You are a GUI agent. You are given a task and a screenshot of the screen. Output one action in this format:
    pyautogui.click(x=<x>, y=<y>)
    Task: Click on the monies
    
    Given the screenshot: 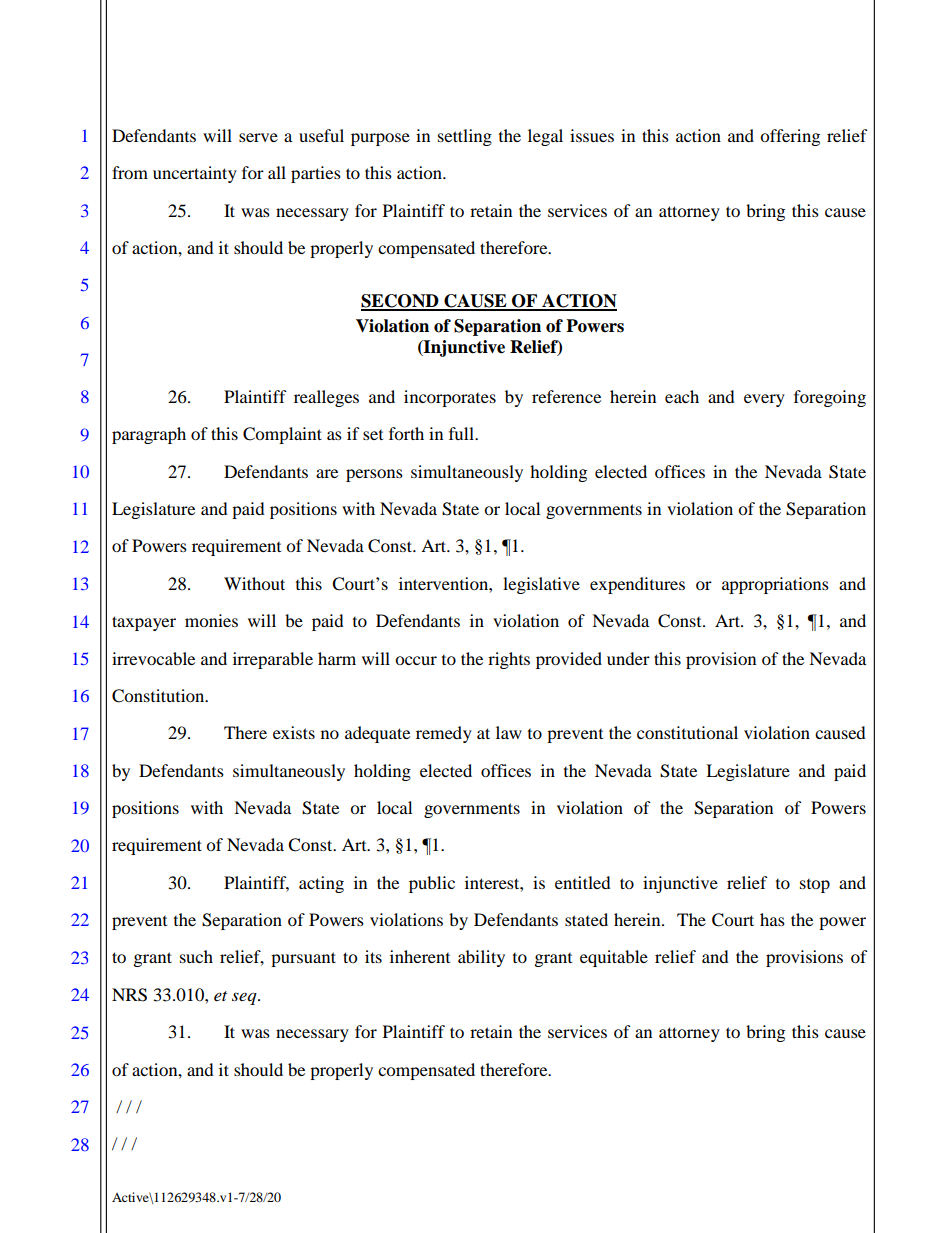 What is the action you would take?
    pyautogui.click(x=211, y=620)
